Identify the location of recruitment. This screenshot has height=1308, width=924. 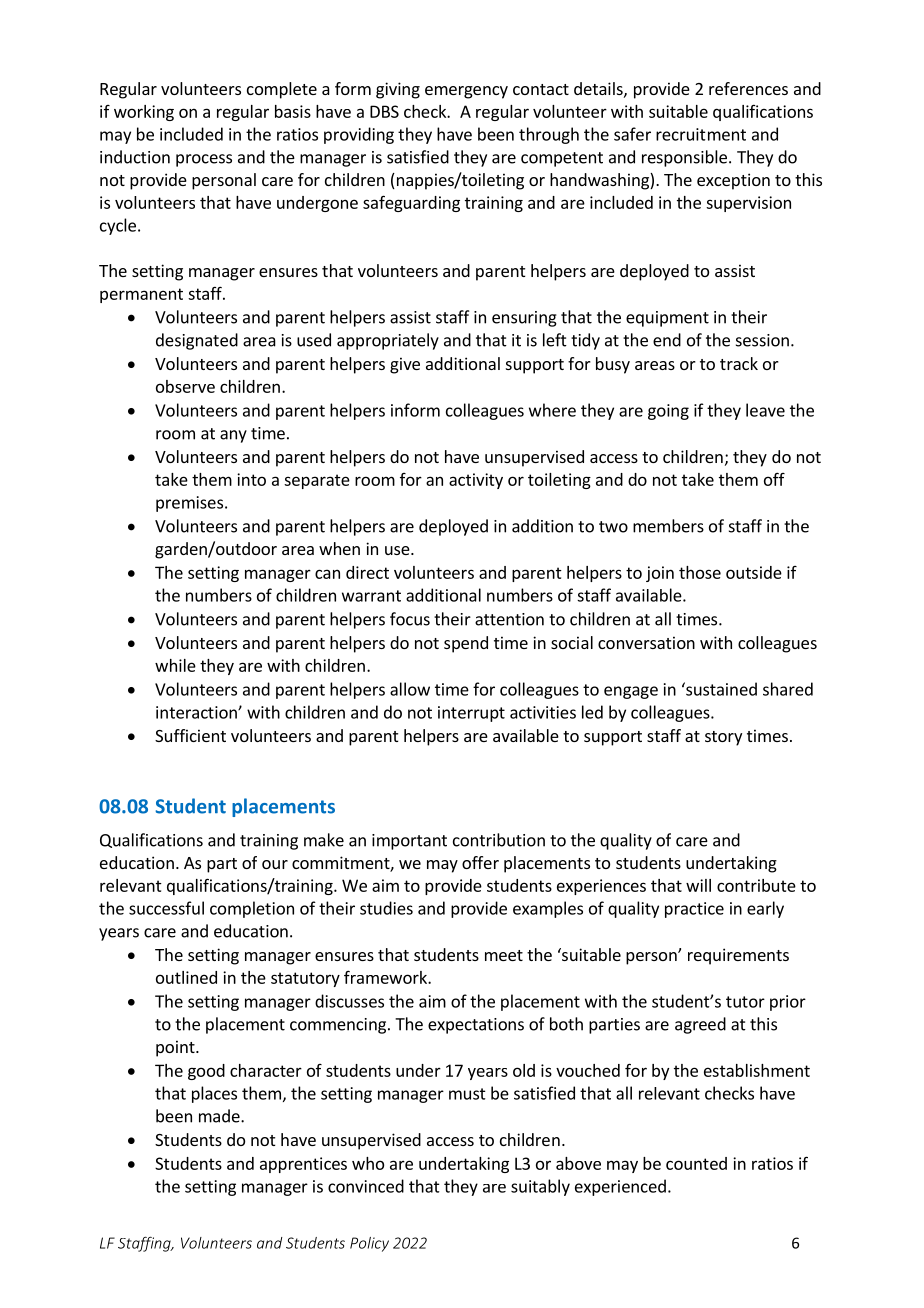
(701, 134).
